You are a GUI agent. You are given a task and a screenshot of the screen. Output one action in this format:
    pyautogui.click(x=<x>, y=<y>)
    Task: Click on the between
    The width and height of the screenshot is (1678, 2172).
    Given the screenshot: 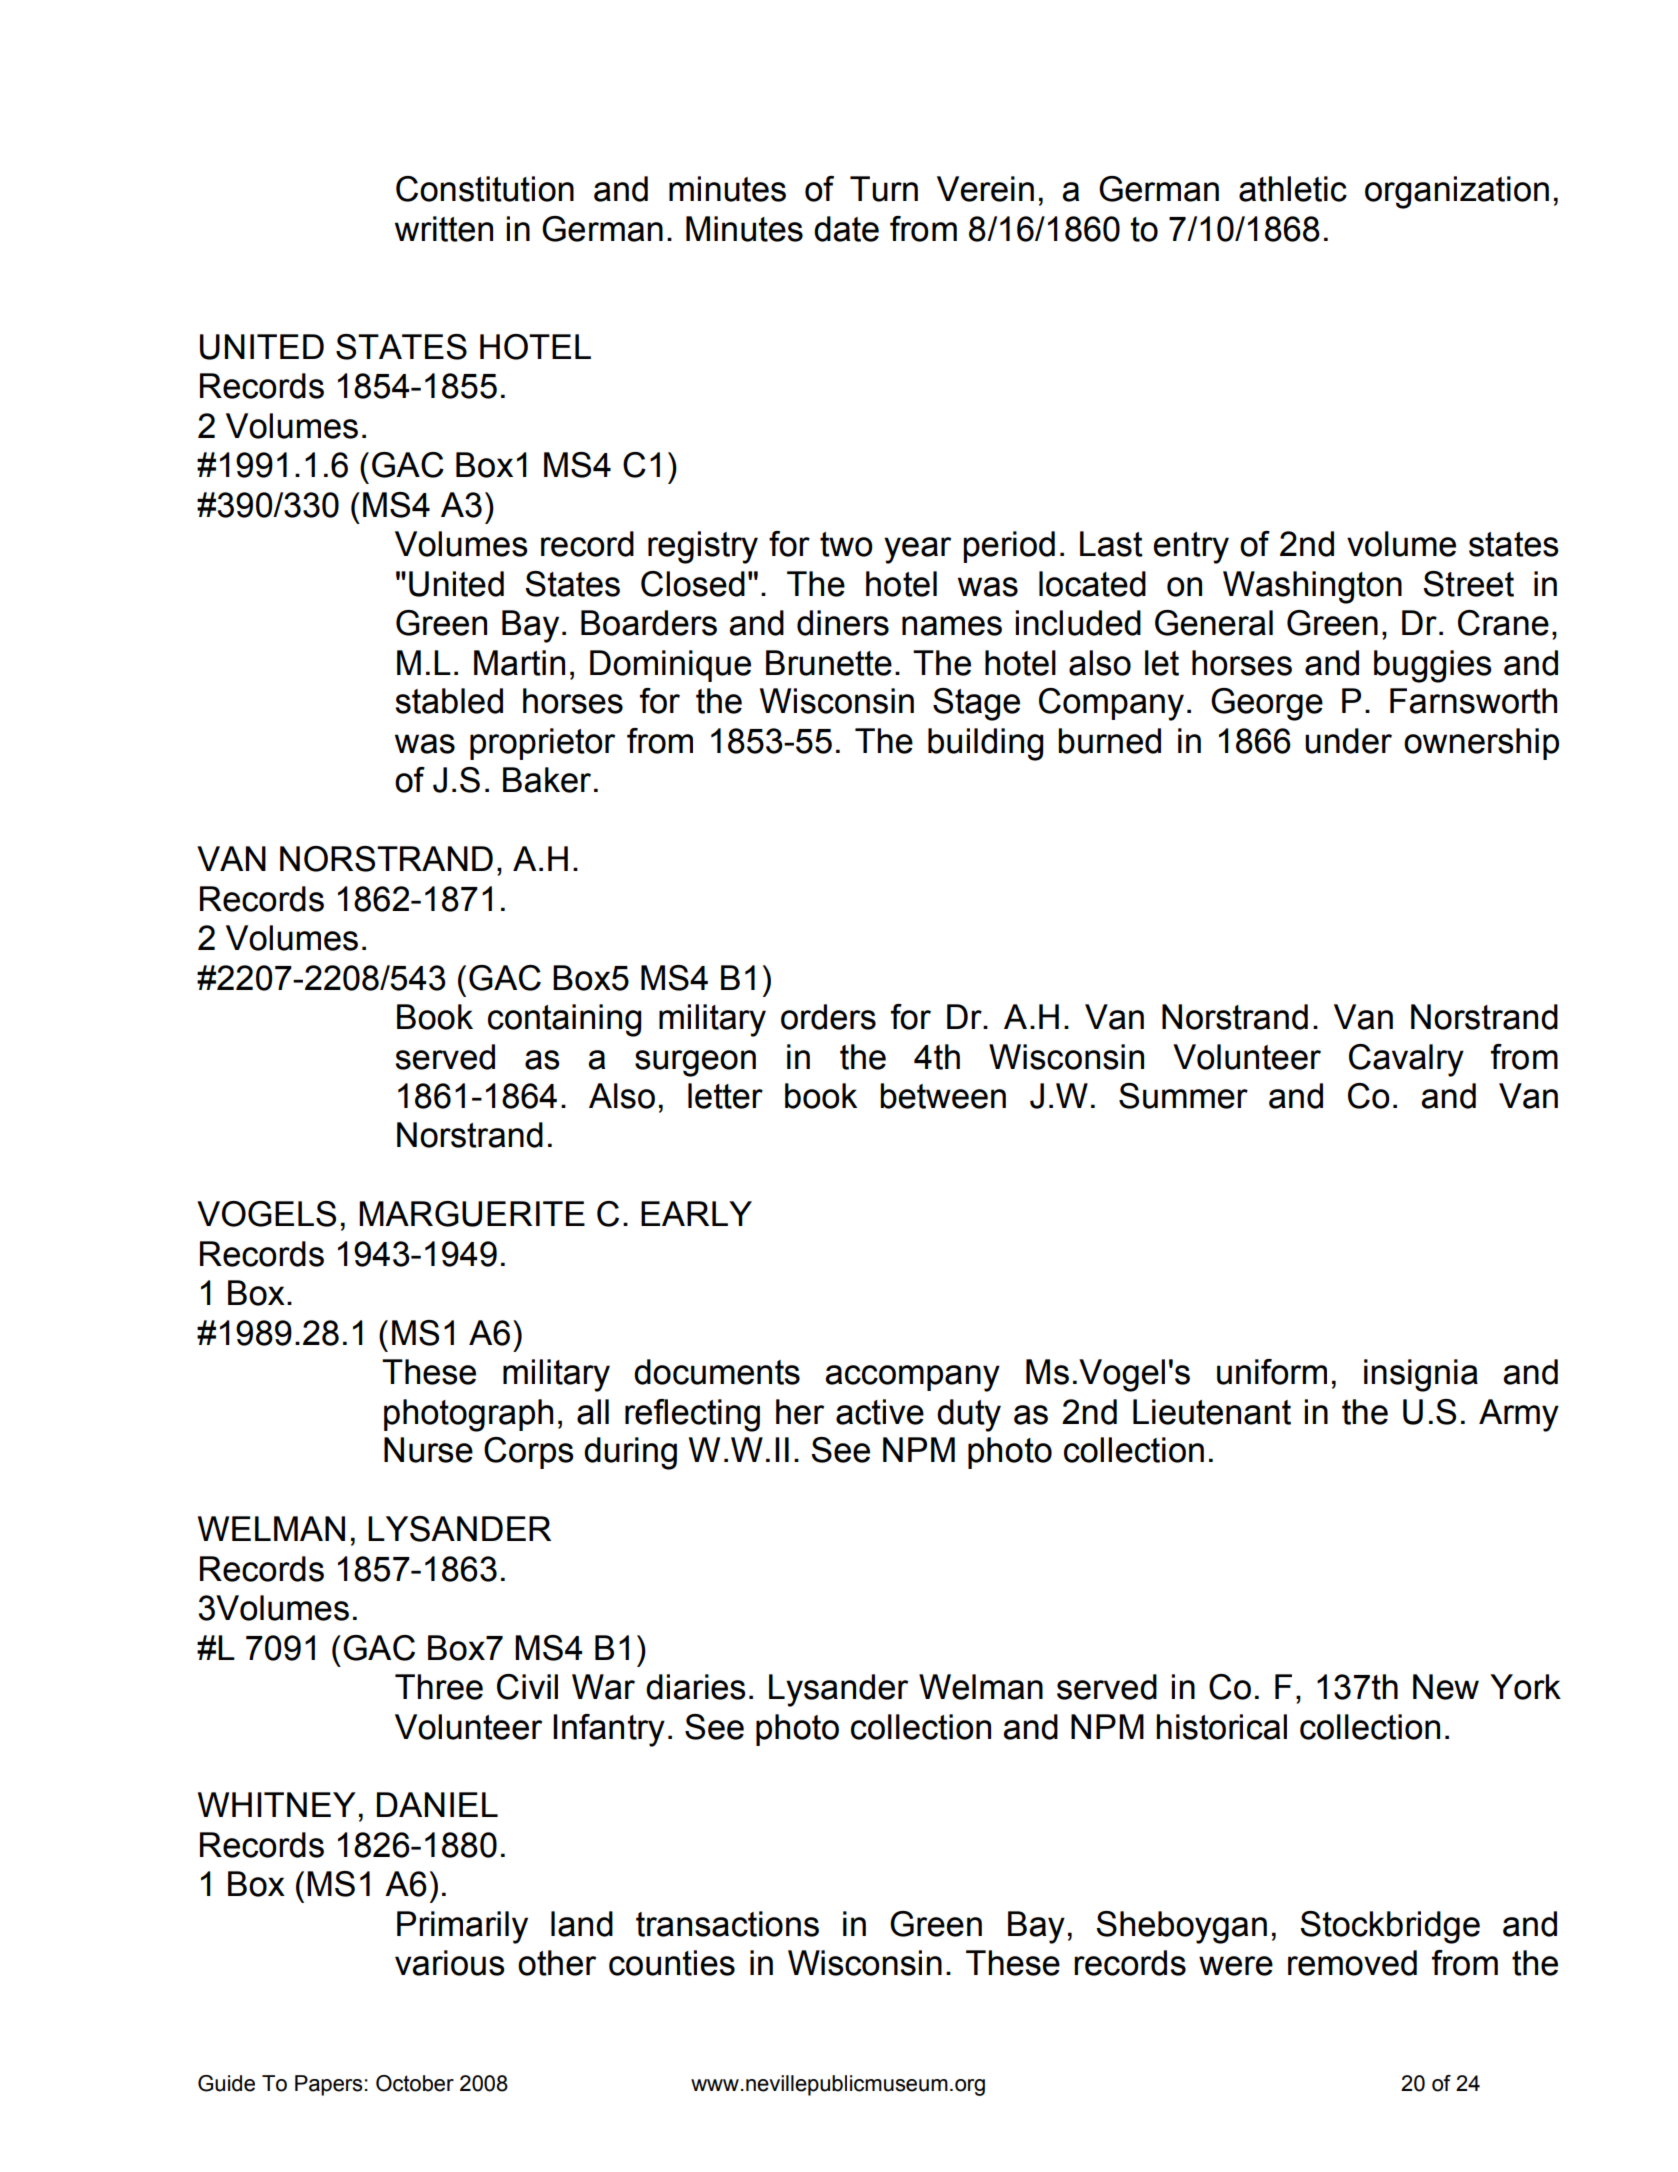 What is the action you would take?
    pyautogui.click(x=943, y=1096)
